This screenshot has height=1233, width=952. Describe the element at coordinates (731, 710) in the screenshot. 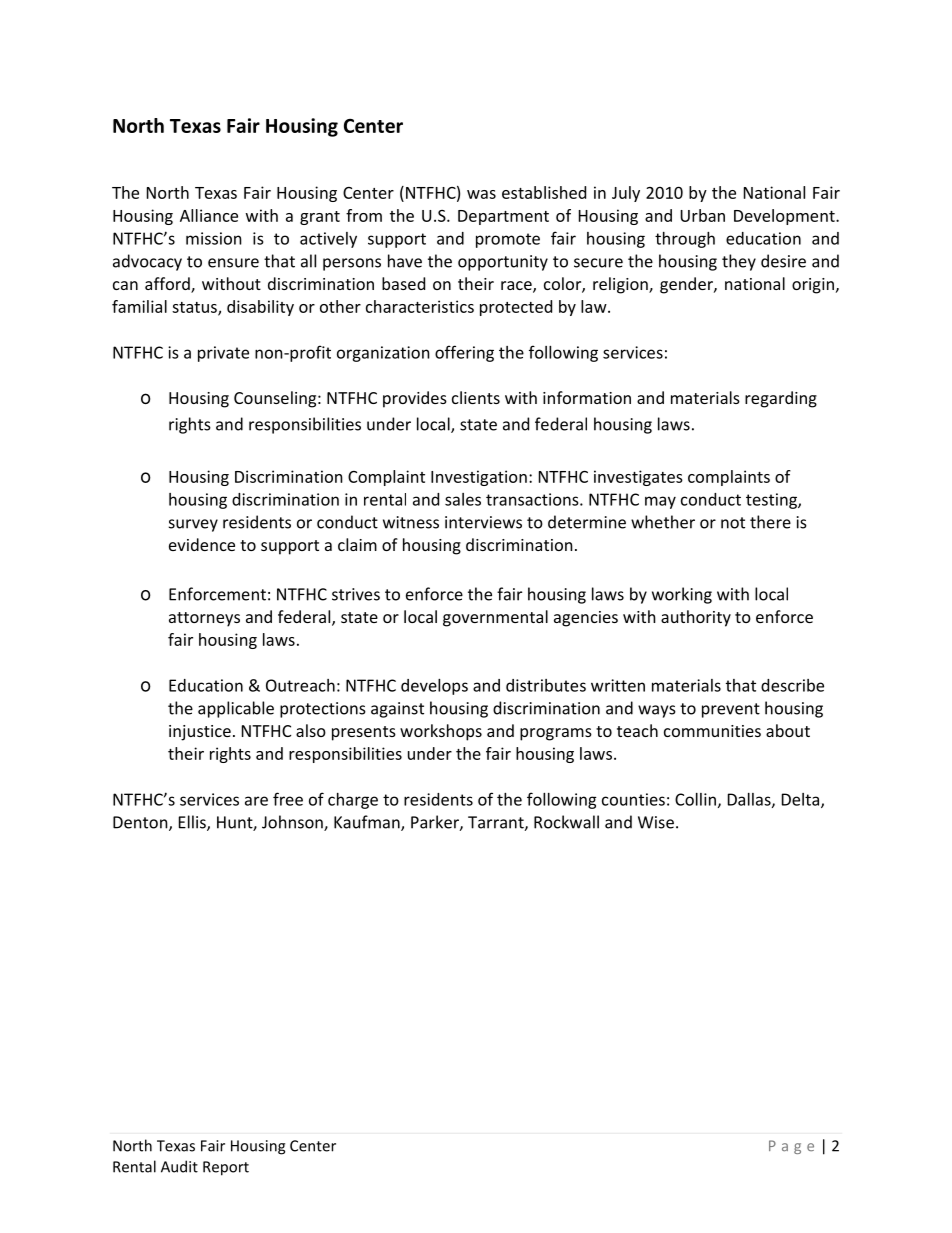

I see `prevent` at that location.
